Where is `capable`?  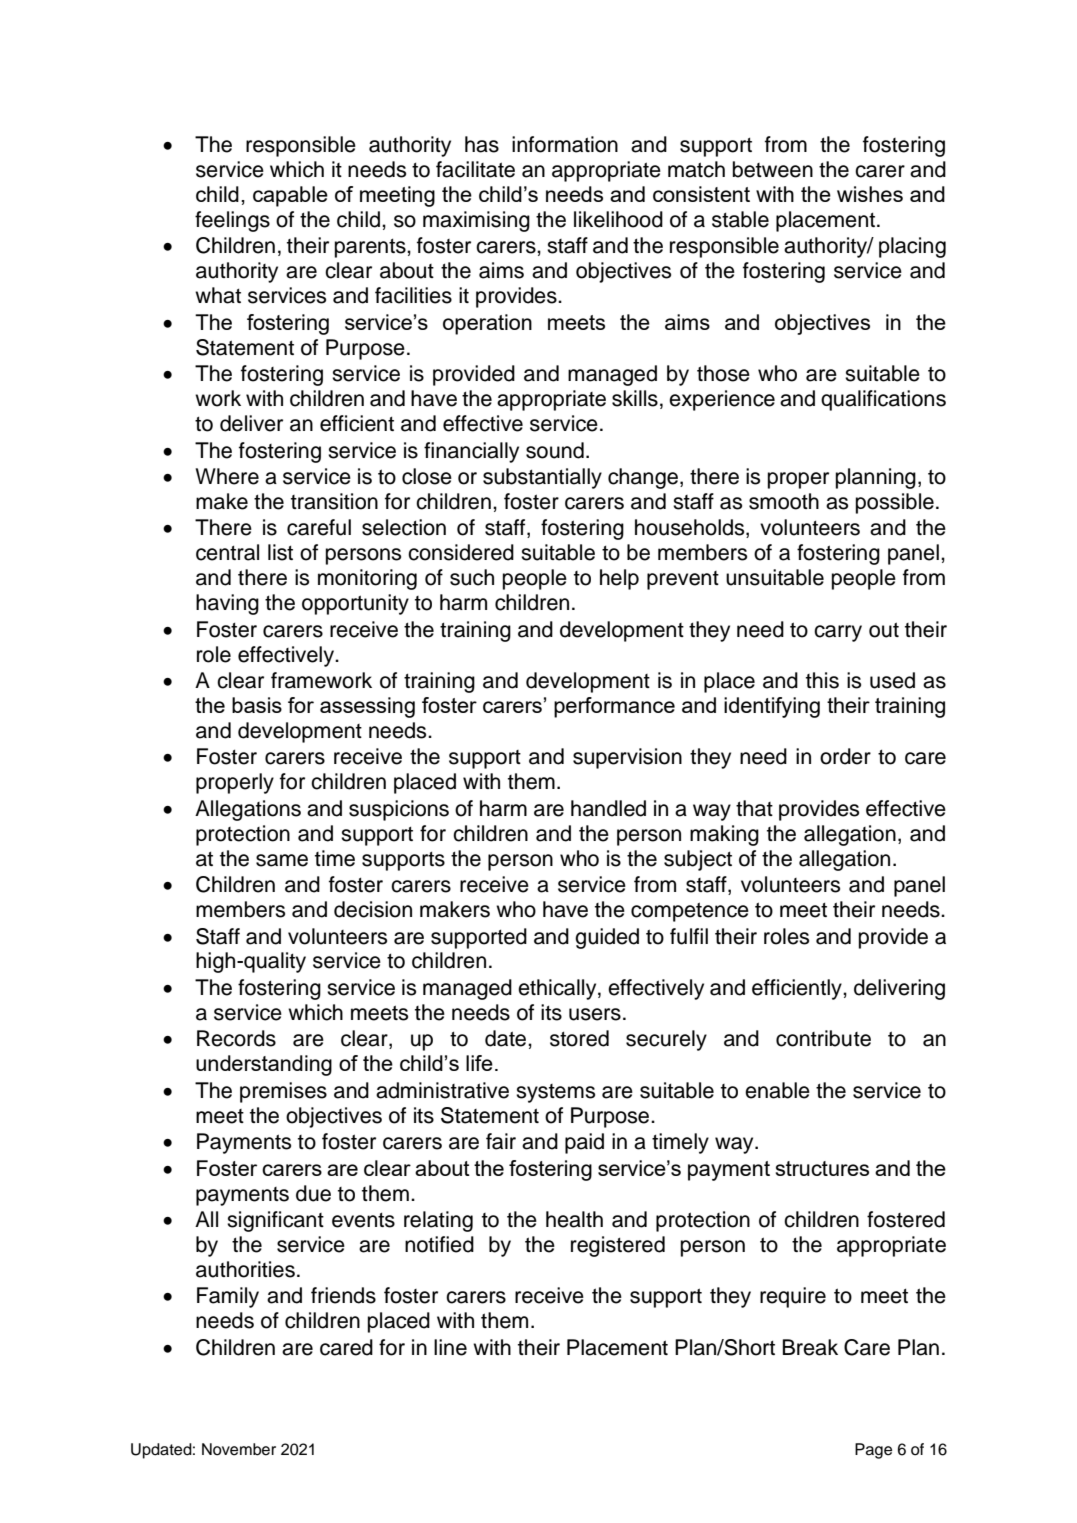
capable is located at coordinates (290, 196).
